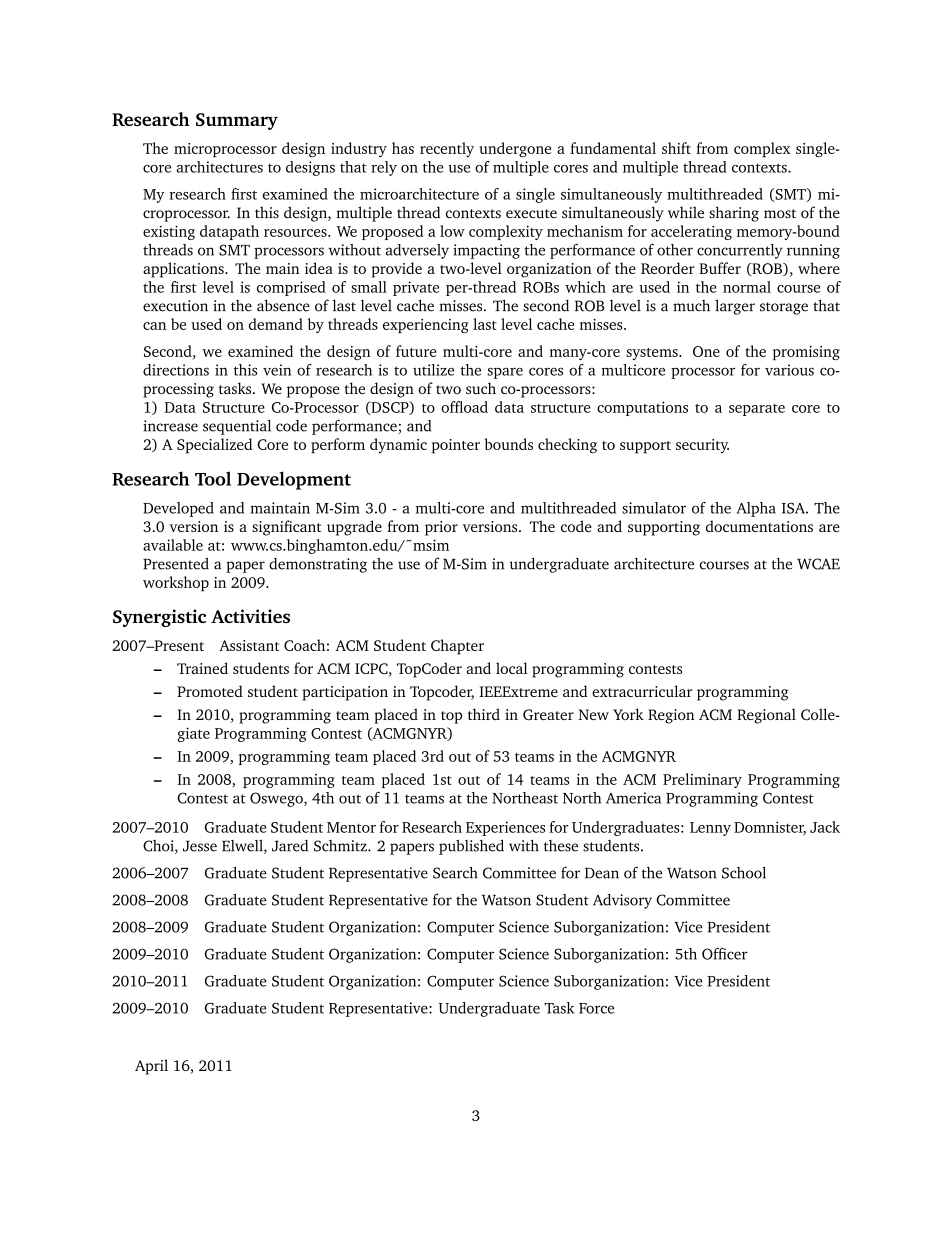 This screenshot has height=1233, width=952. Describe the element at coordinates (515, 150) in the screenshot. I see `undergone` at that location.
